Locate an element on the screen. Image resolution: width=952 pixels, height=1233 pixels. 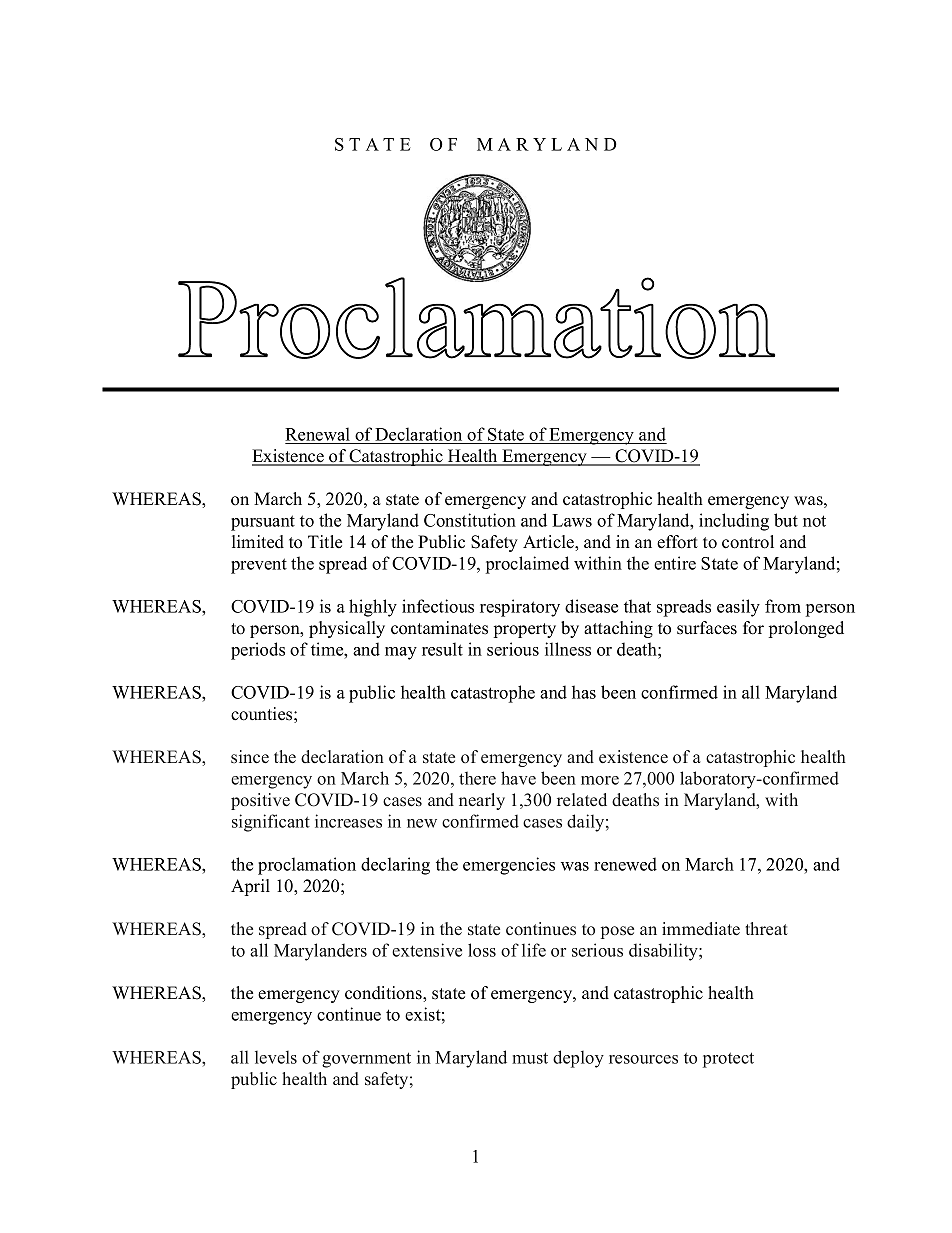
more is located at coordinates (600, 780).
